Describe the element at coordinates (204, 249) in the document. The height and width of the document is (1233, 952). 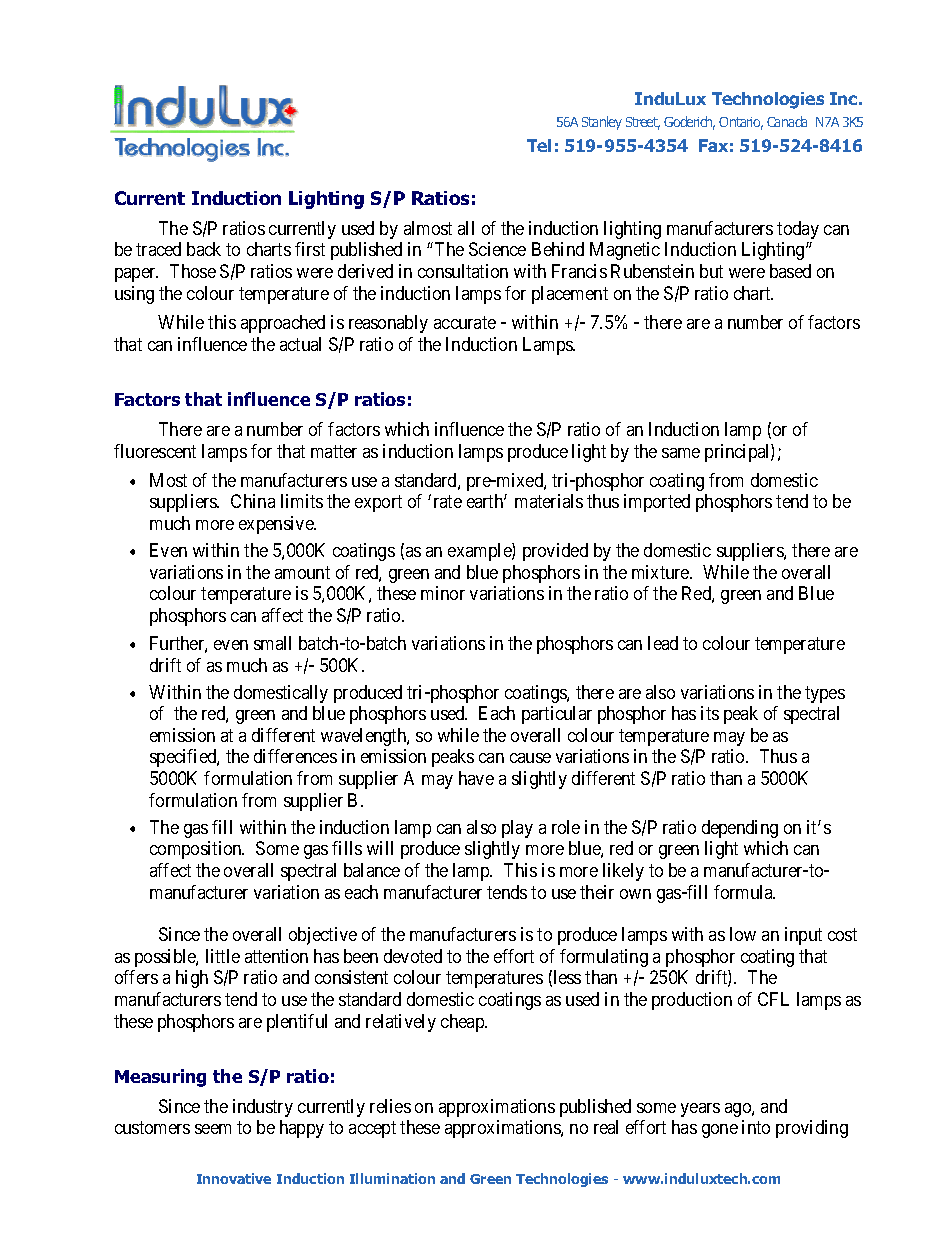
I see `back` at that location.
